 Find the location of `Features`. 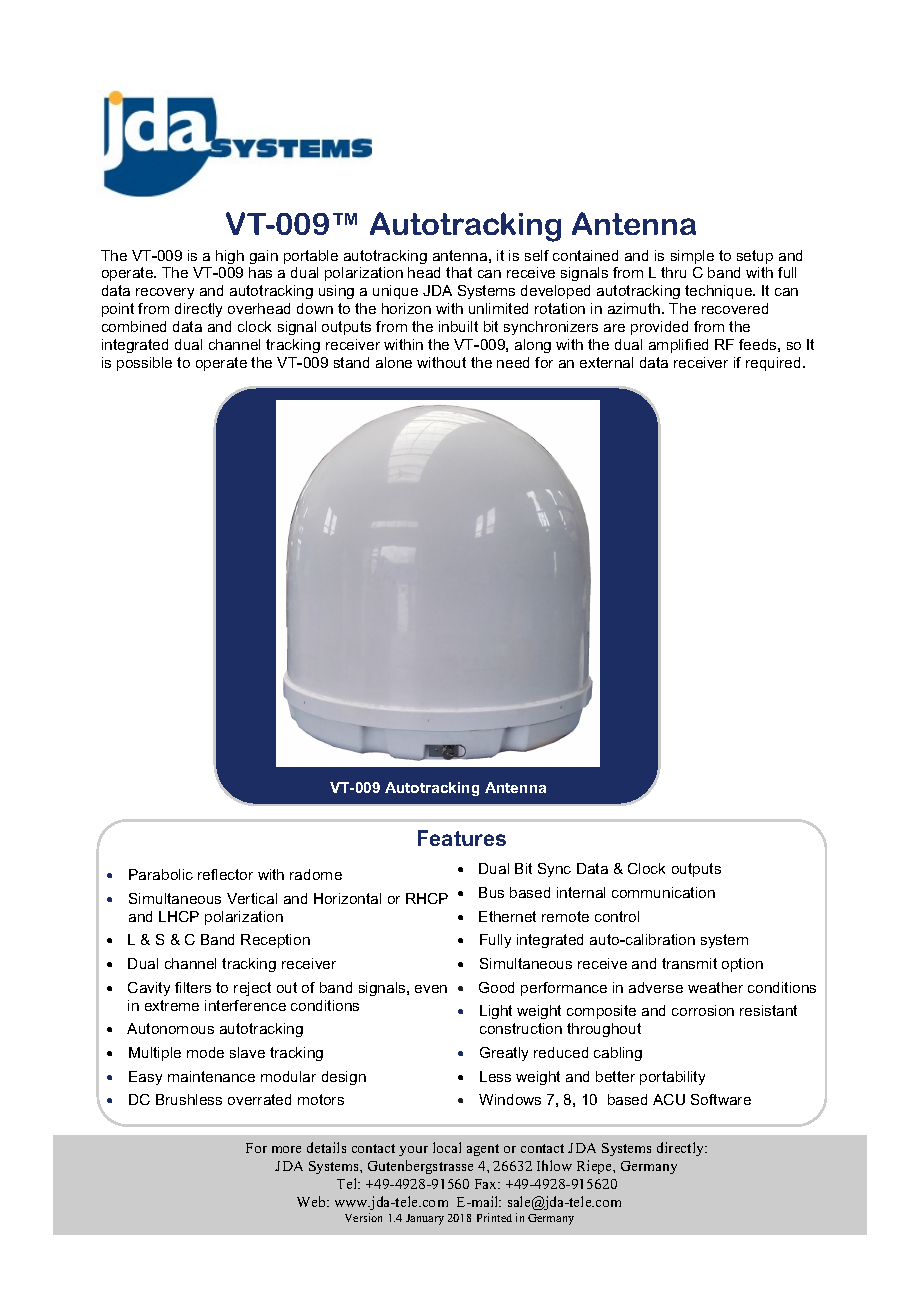

Features is located at coordinates (462, 838).
